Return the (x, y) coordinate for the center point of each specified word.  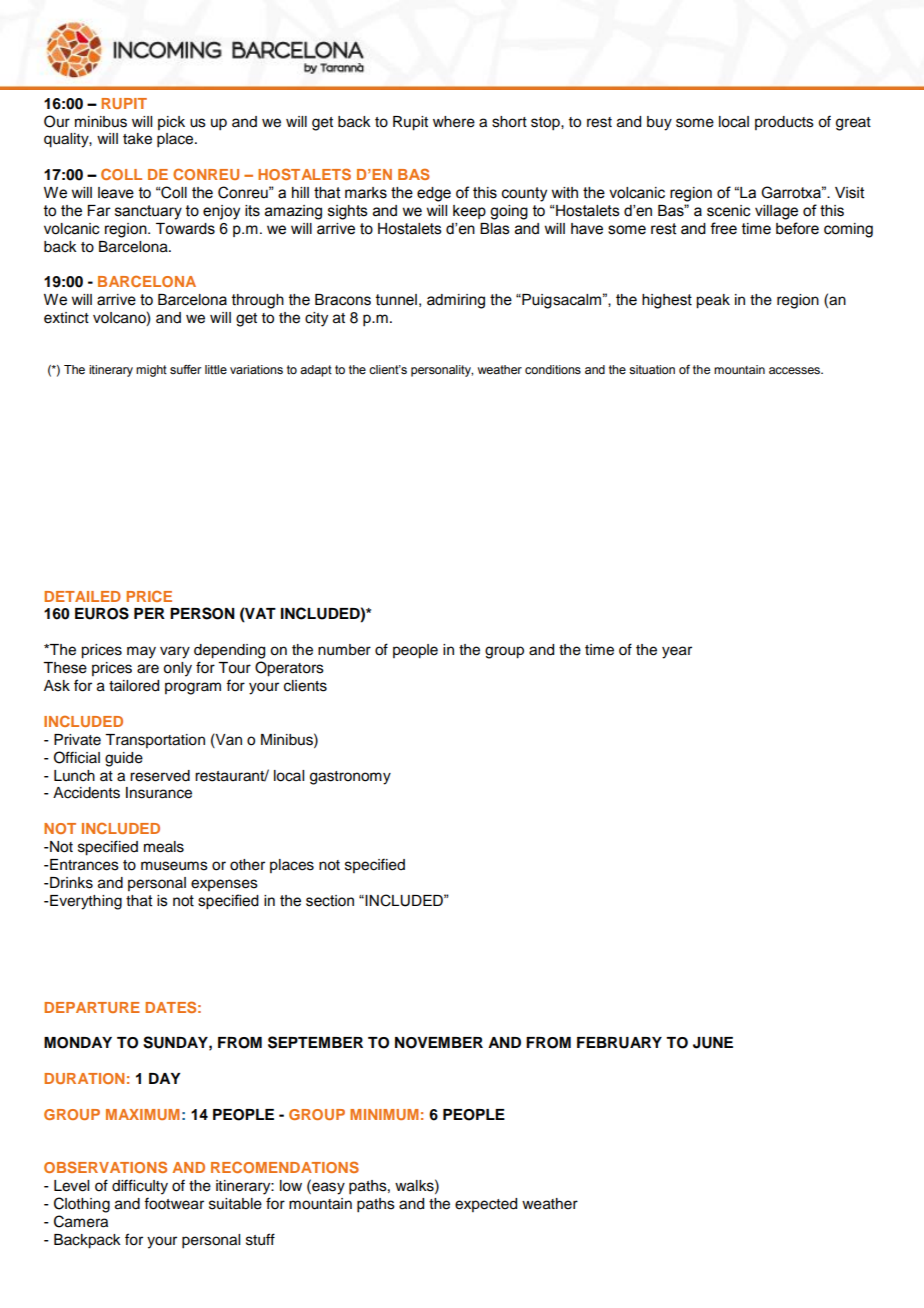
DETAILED (82, 596)
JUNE (713, 1043)
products (784, 123)
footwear (174, 1203)
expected (486, 1205)
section (330, 901)
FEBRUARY (619, 1043)
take (137, 139)
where (454, 122)
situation (652, 369)
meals (164, 847)
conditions (553, 369)
